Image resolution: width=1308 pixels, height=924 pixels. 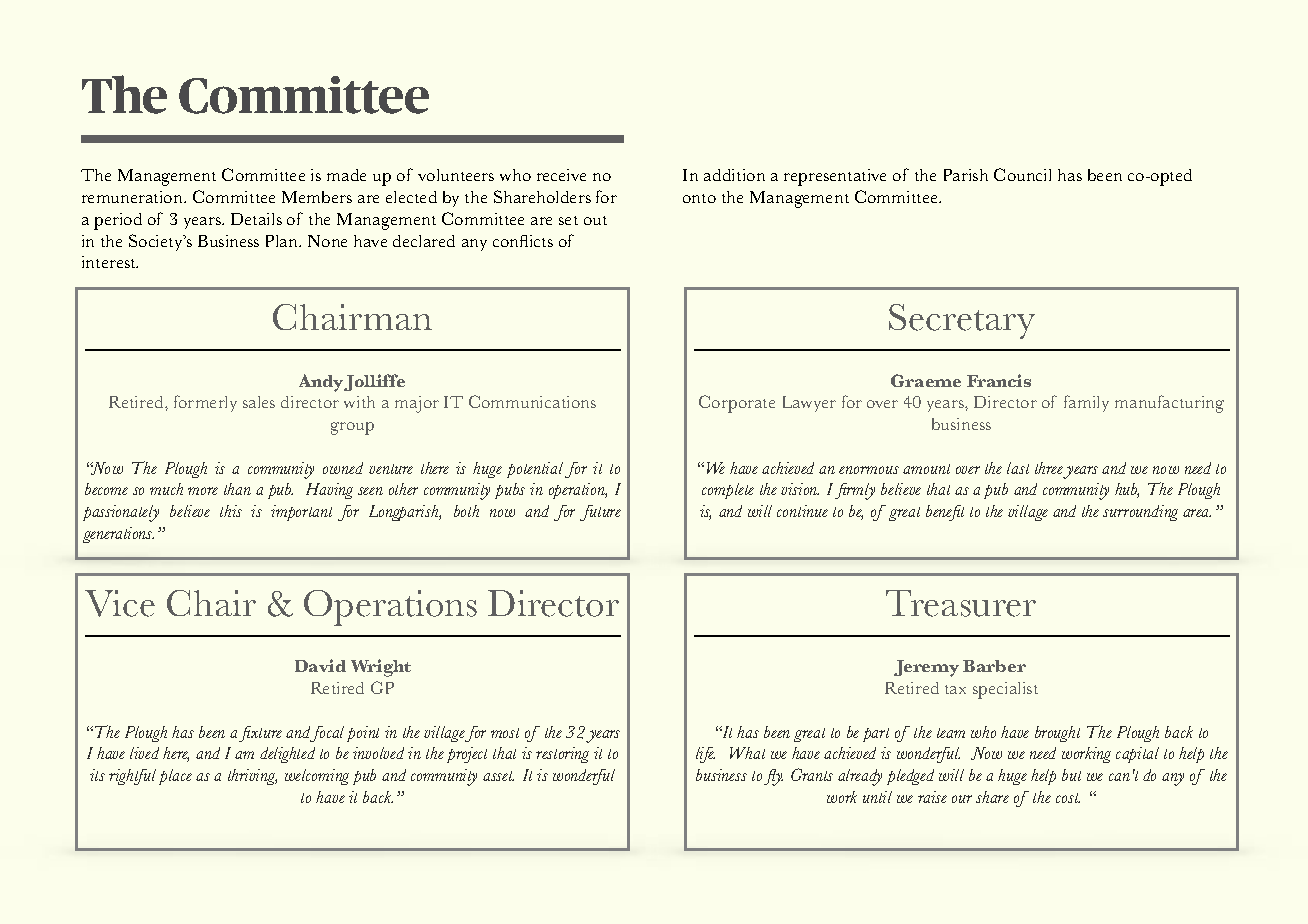 What do you see at coordinates (317, 197) in the image?
I see `Members` at bounding box center [317, 197].
